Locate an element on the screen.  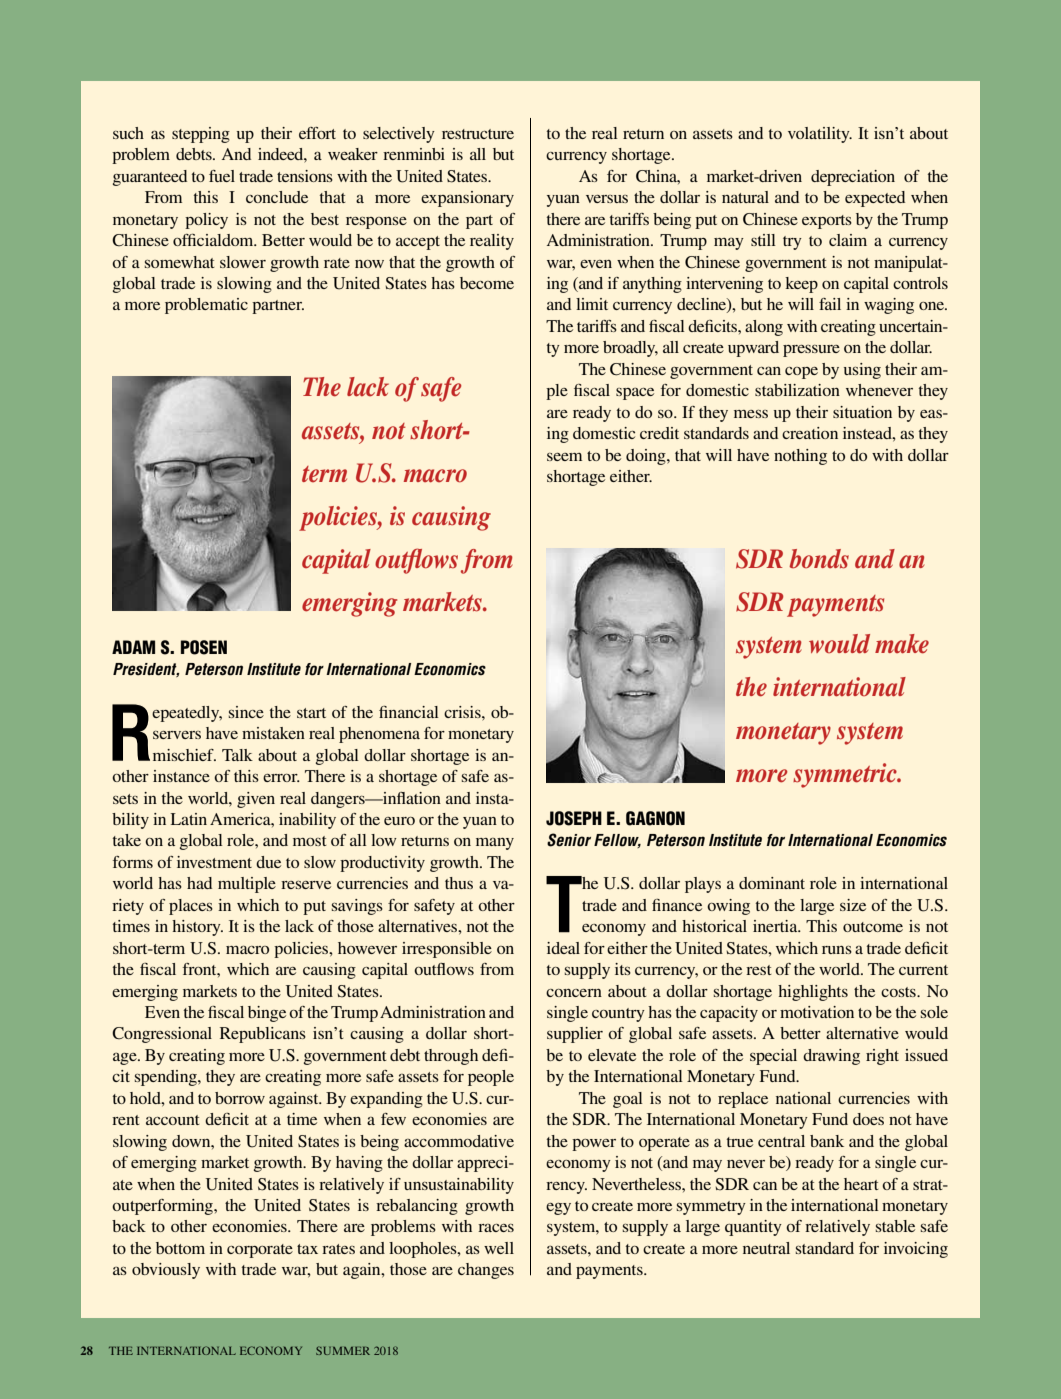
history is located at coordinates (197, 928).
